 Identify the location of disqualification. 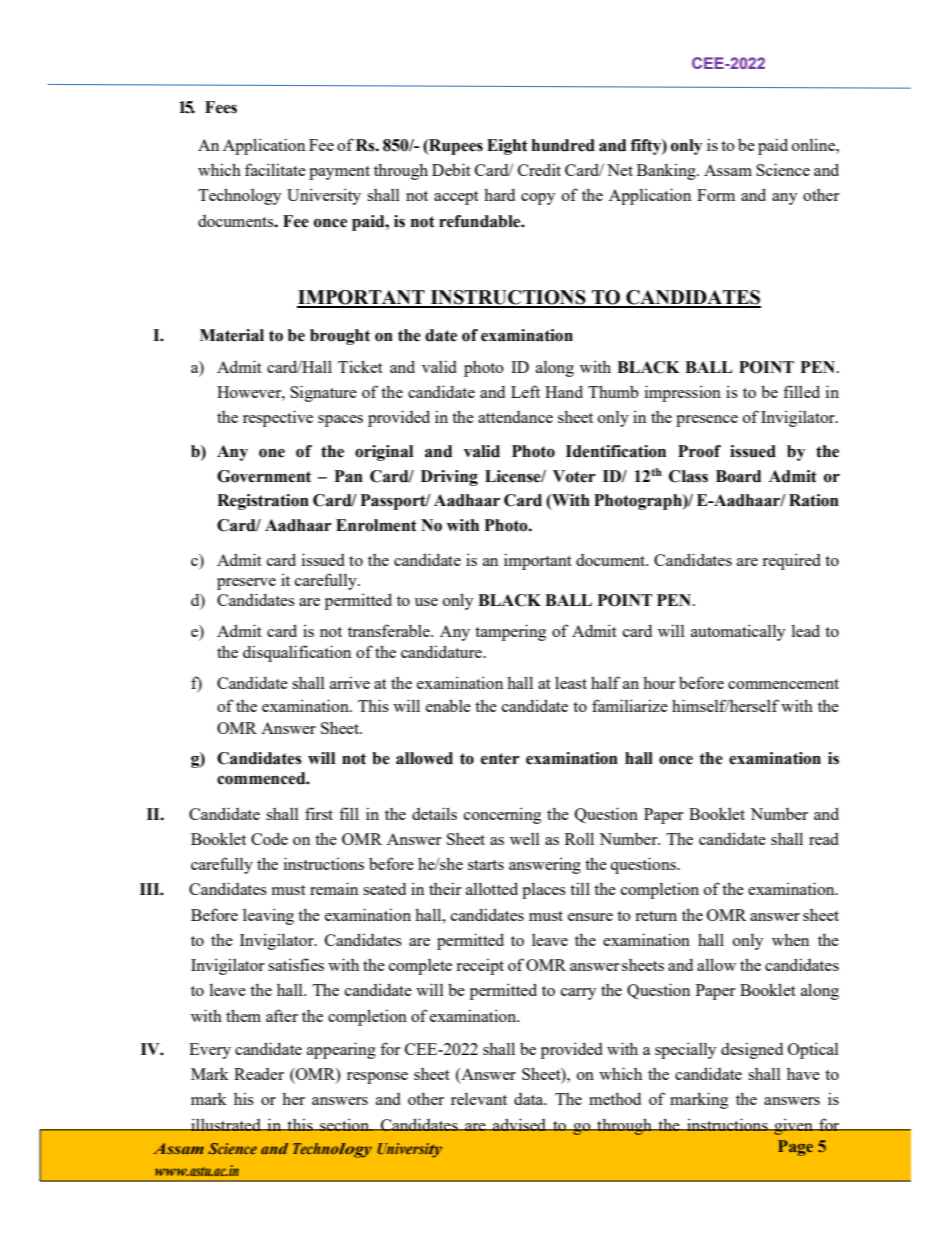
(297, 653).
